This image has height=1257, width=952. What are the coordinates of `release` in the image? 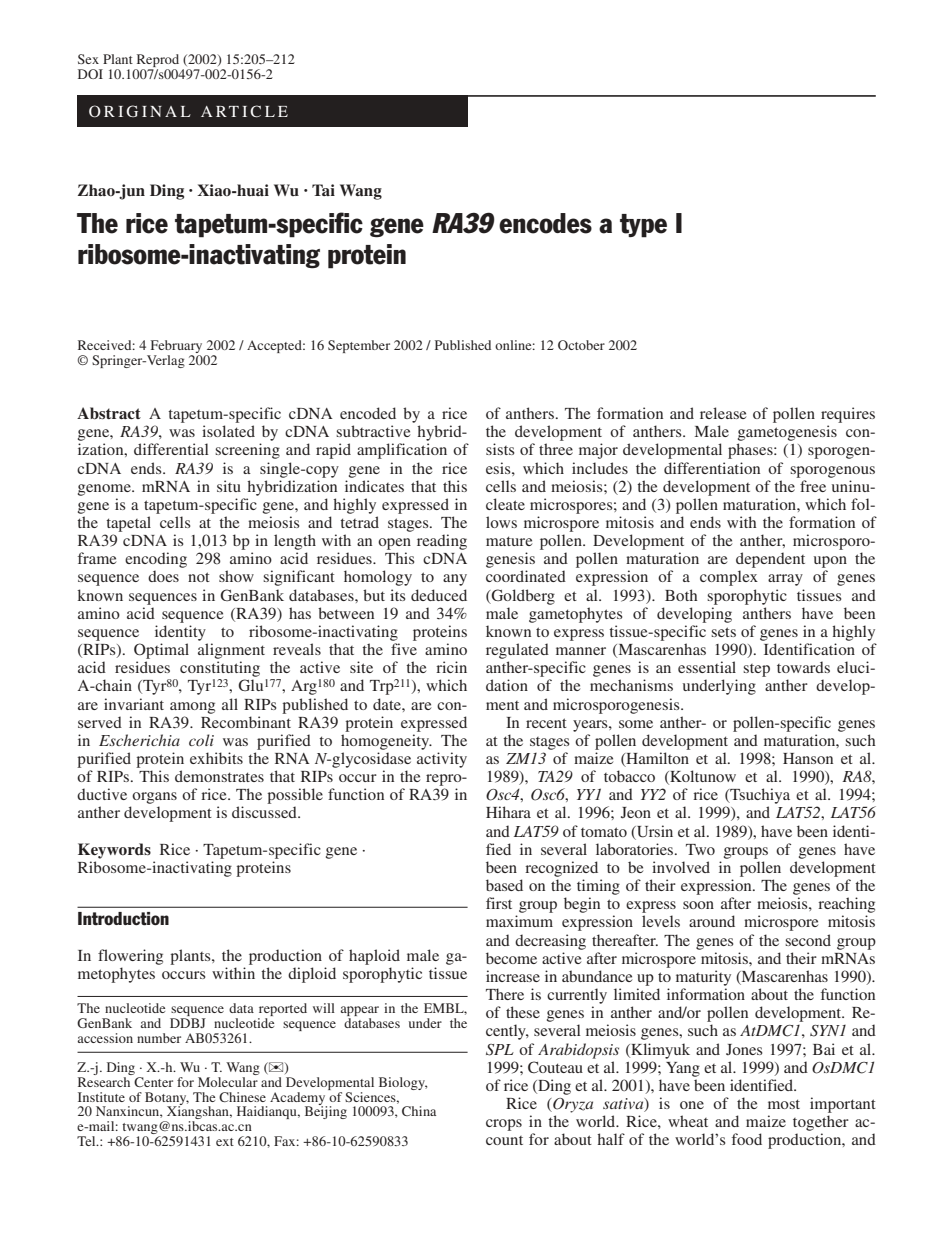 It's located at (723, 413).
